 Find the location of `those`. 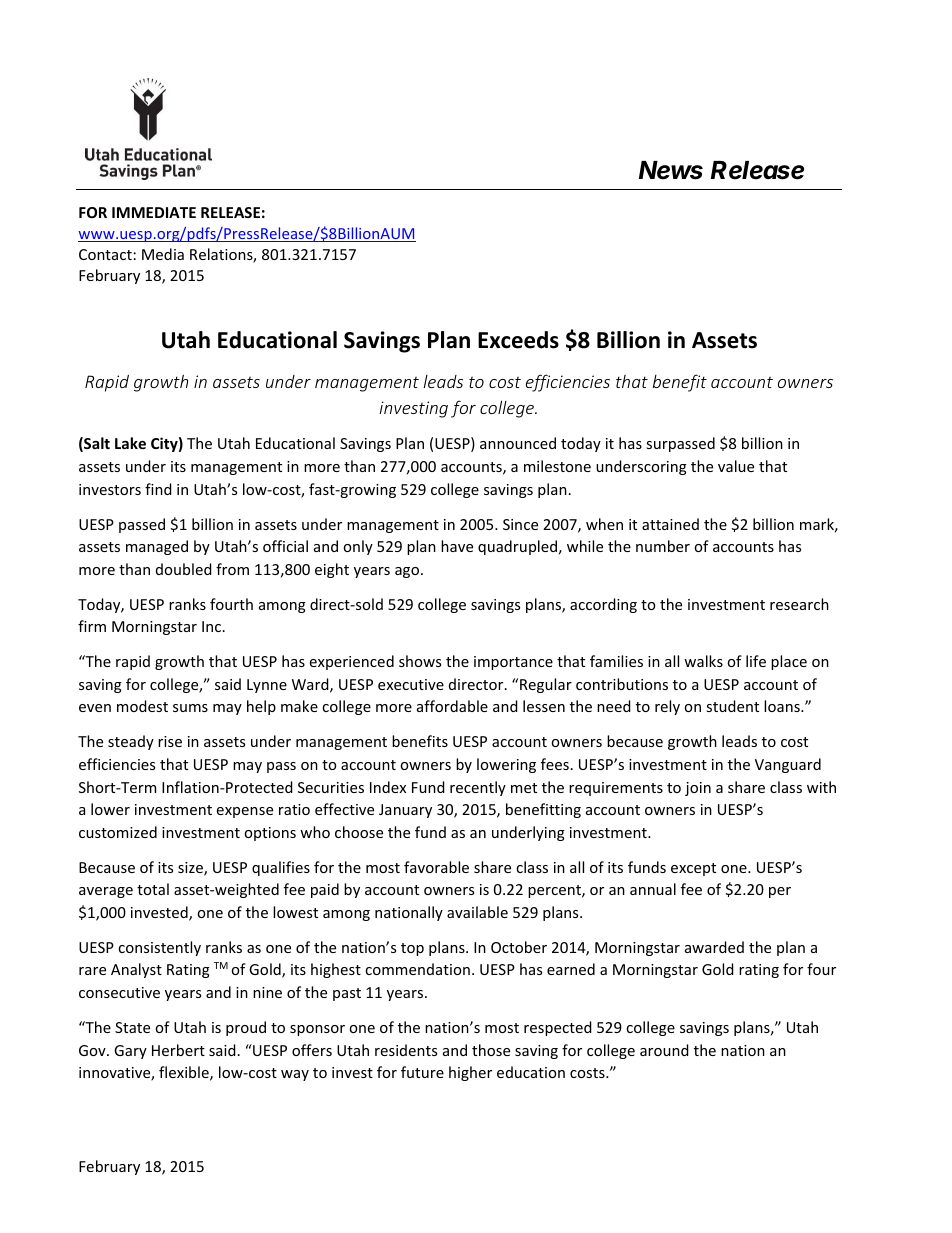

those is located at coordinates (491, 1050).
